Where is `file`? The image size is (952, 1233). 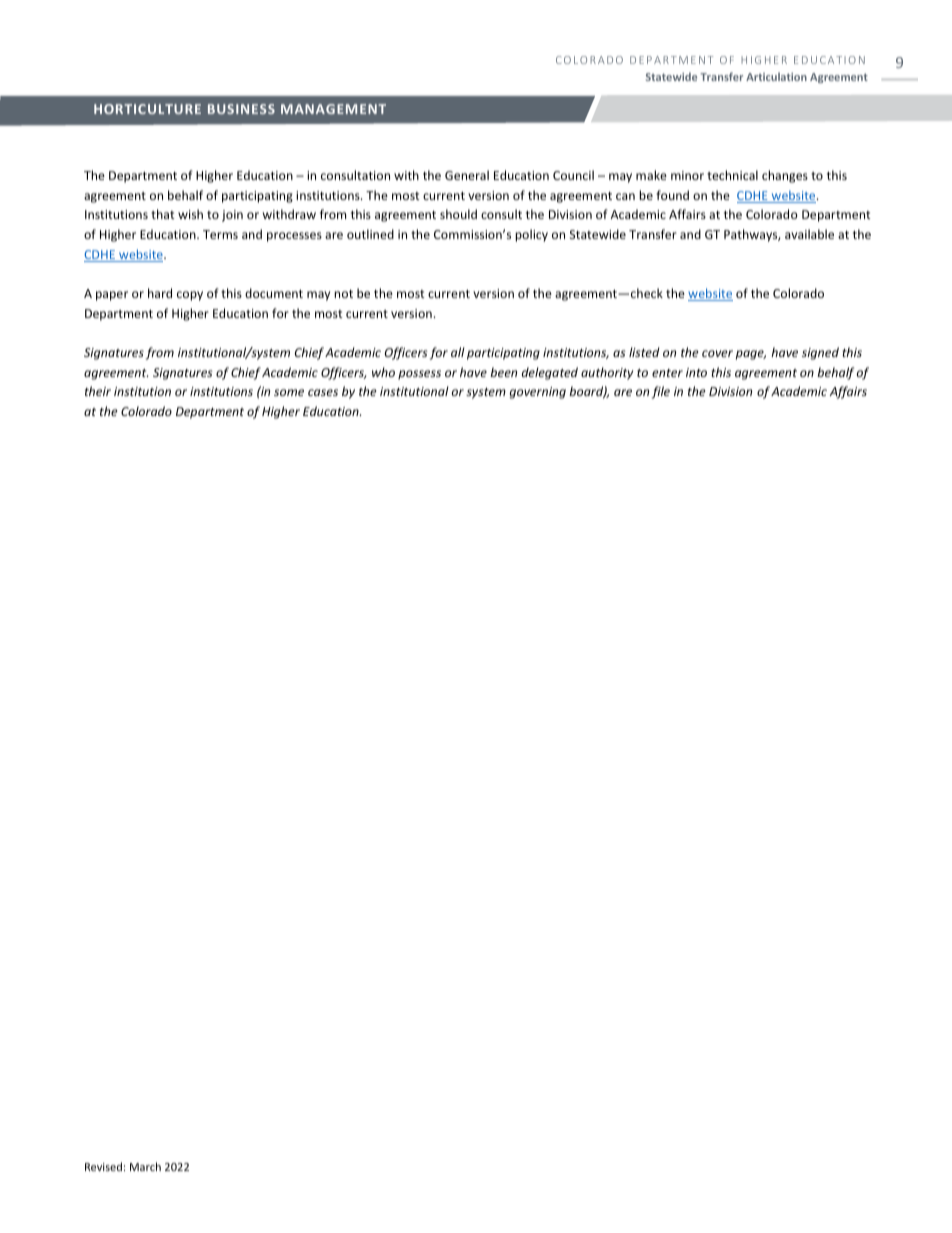
file is located at coordinates (661, 392).
